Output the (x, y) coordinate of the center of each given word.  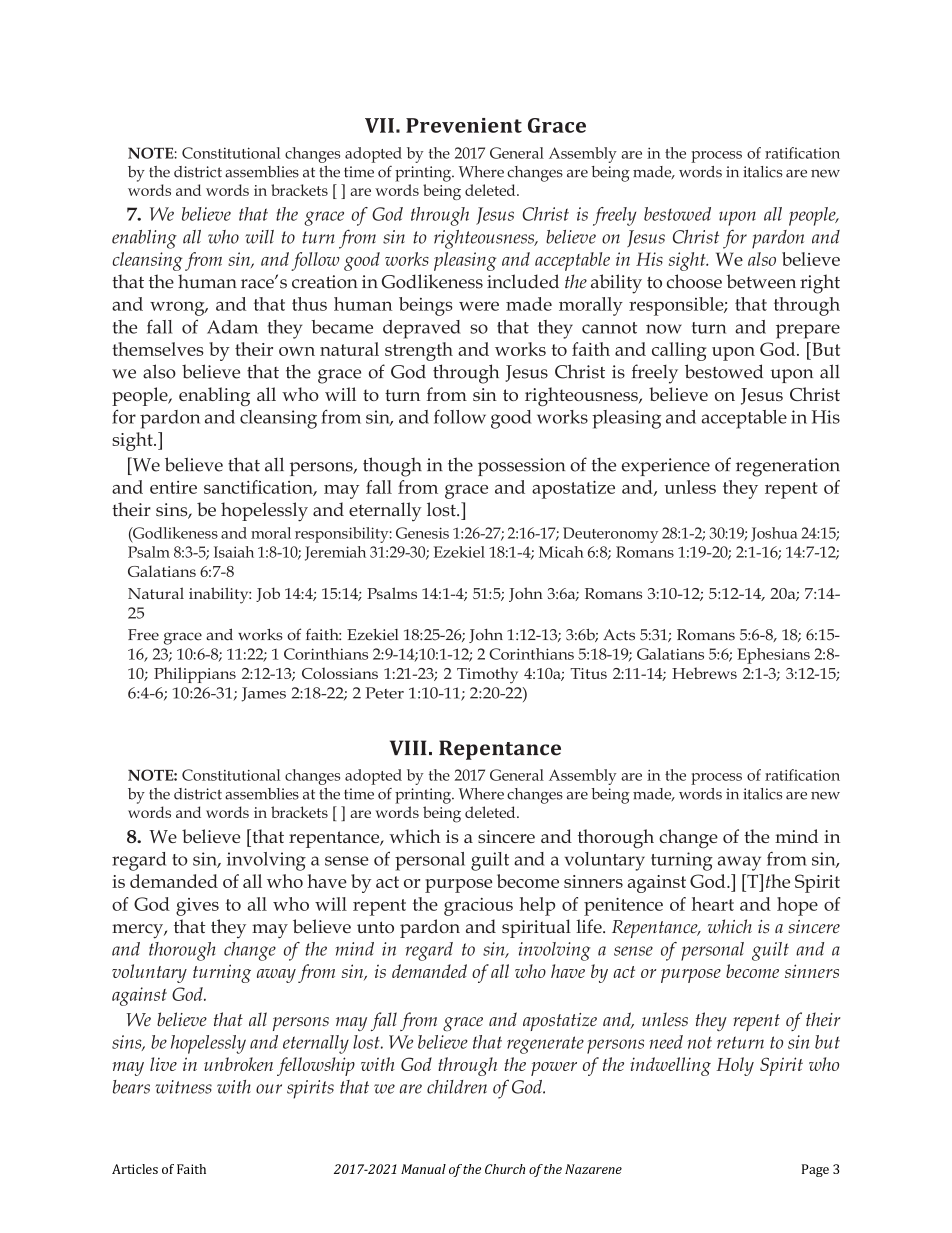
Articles (135, 1169)
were (479, 306)
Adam (232, 327)
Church (505, 1169)
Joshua (774, 534)
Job (268, 594)
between (761, 281)
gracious (478, 907)
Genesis (422, 533)
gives (197, 907)
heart (713, 904)
